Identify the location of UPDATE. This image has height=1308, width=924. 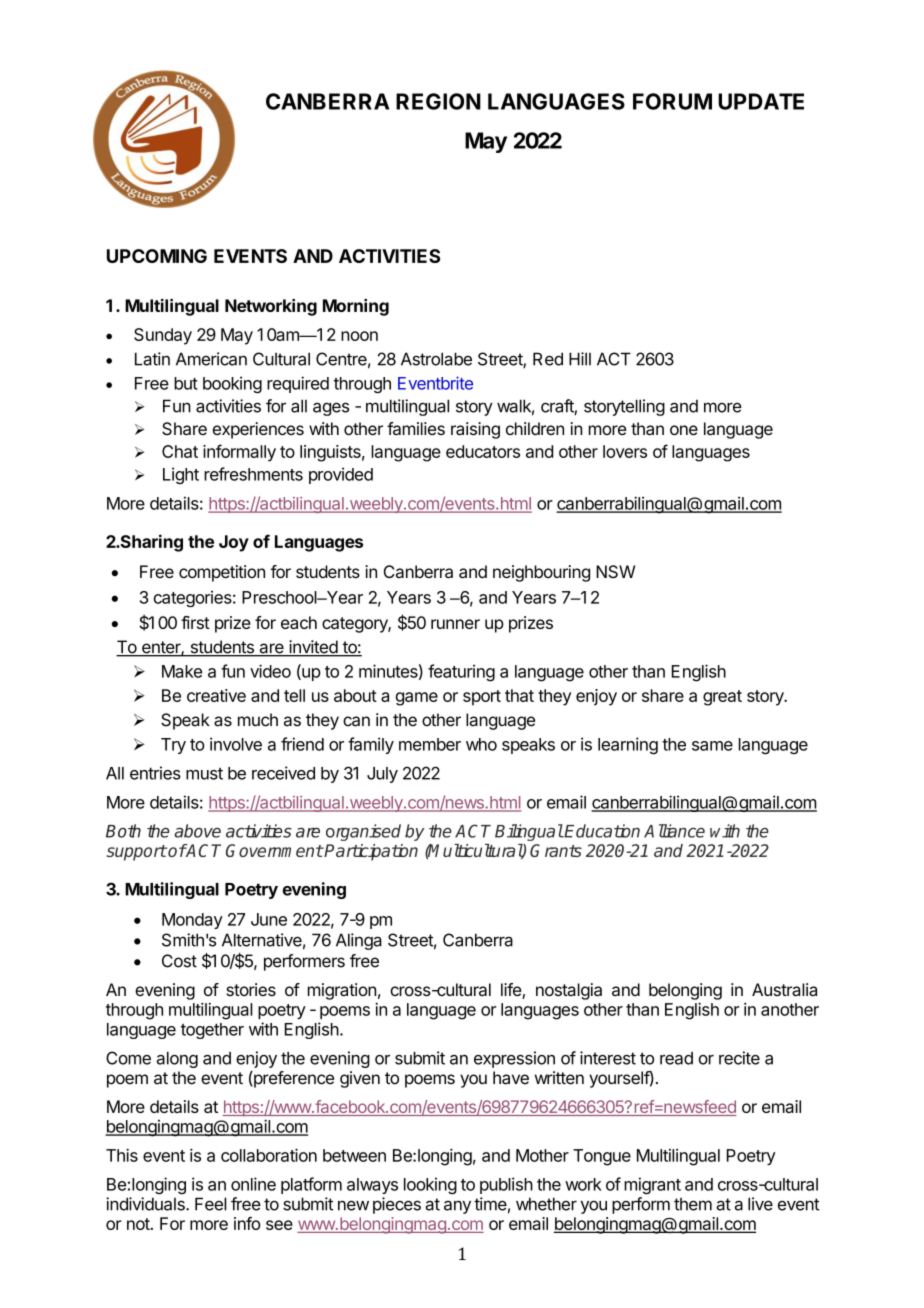
(761, 101).
